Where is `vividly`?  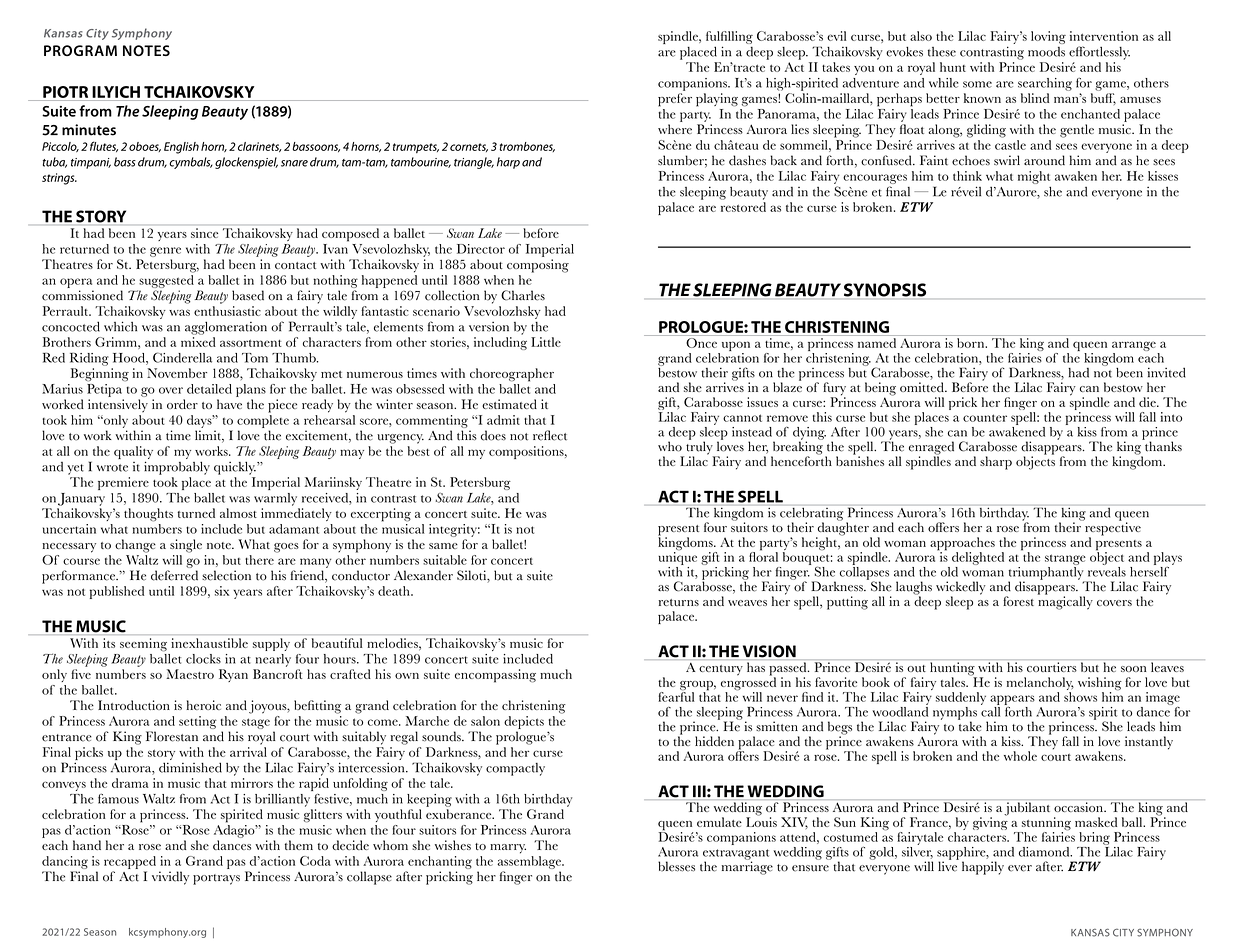
vividly is located at coordinates (170, 878).
